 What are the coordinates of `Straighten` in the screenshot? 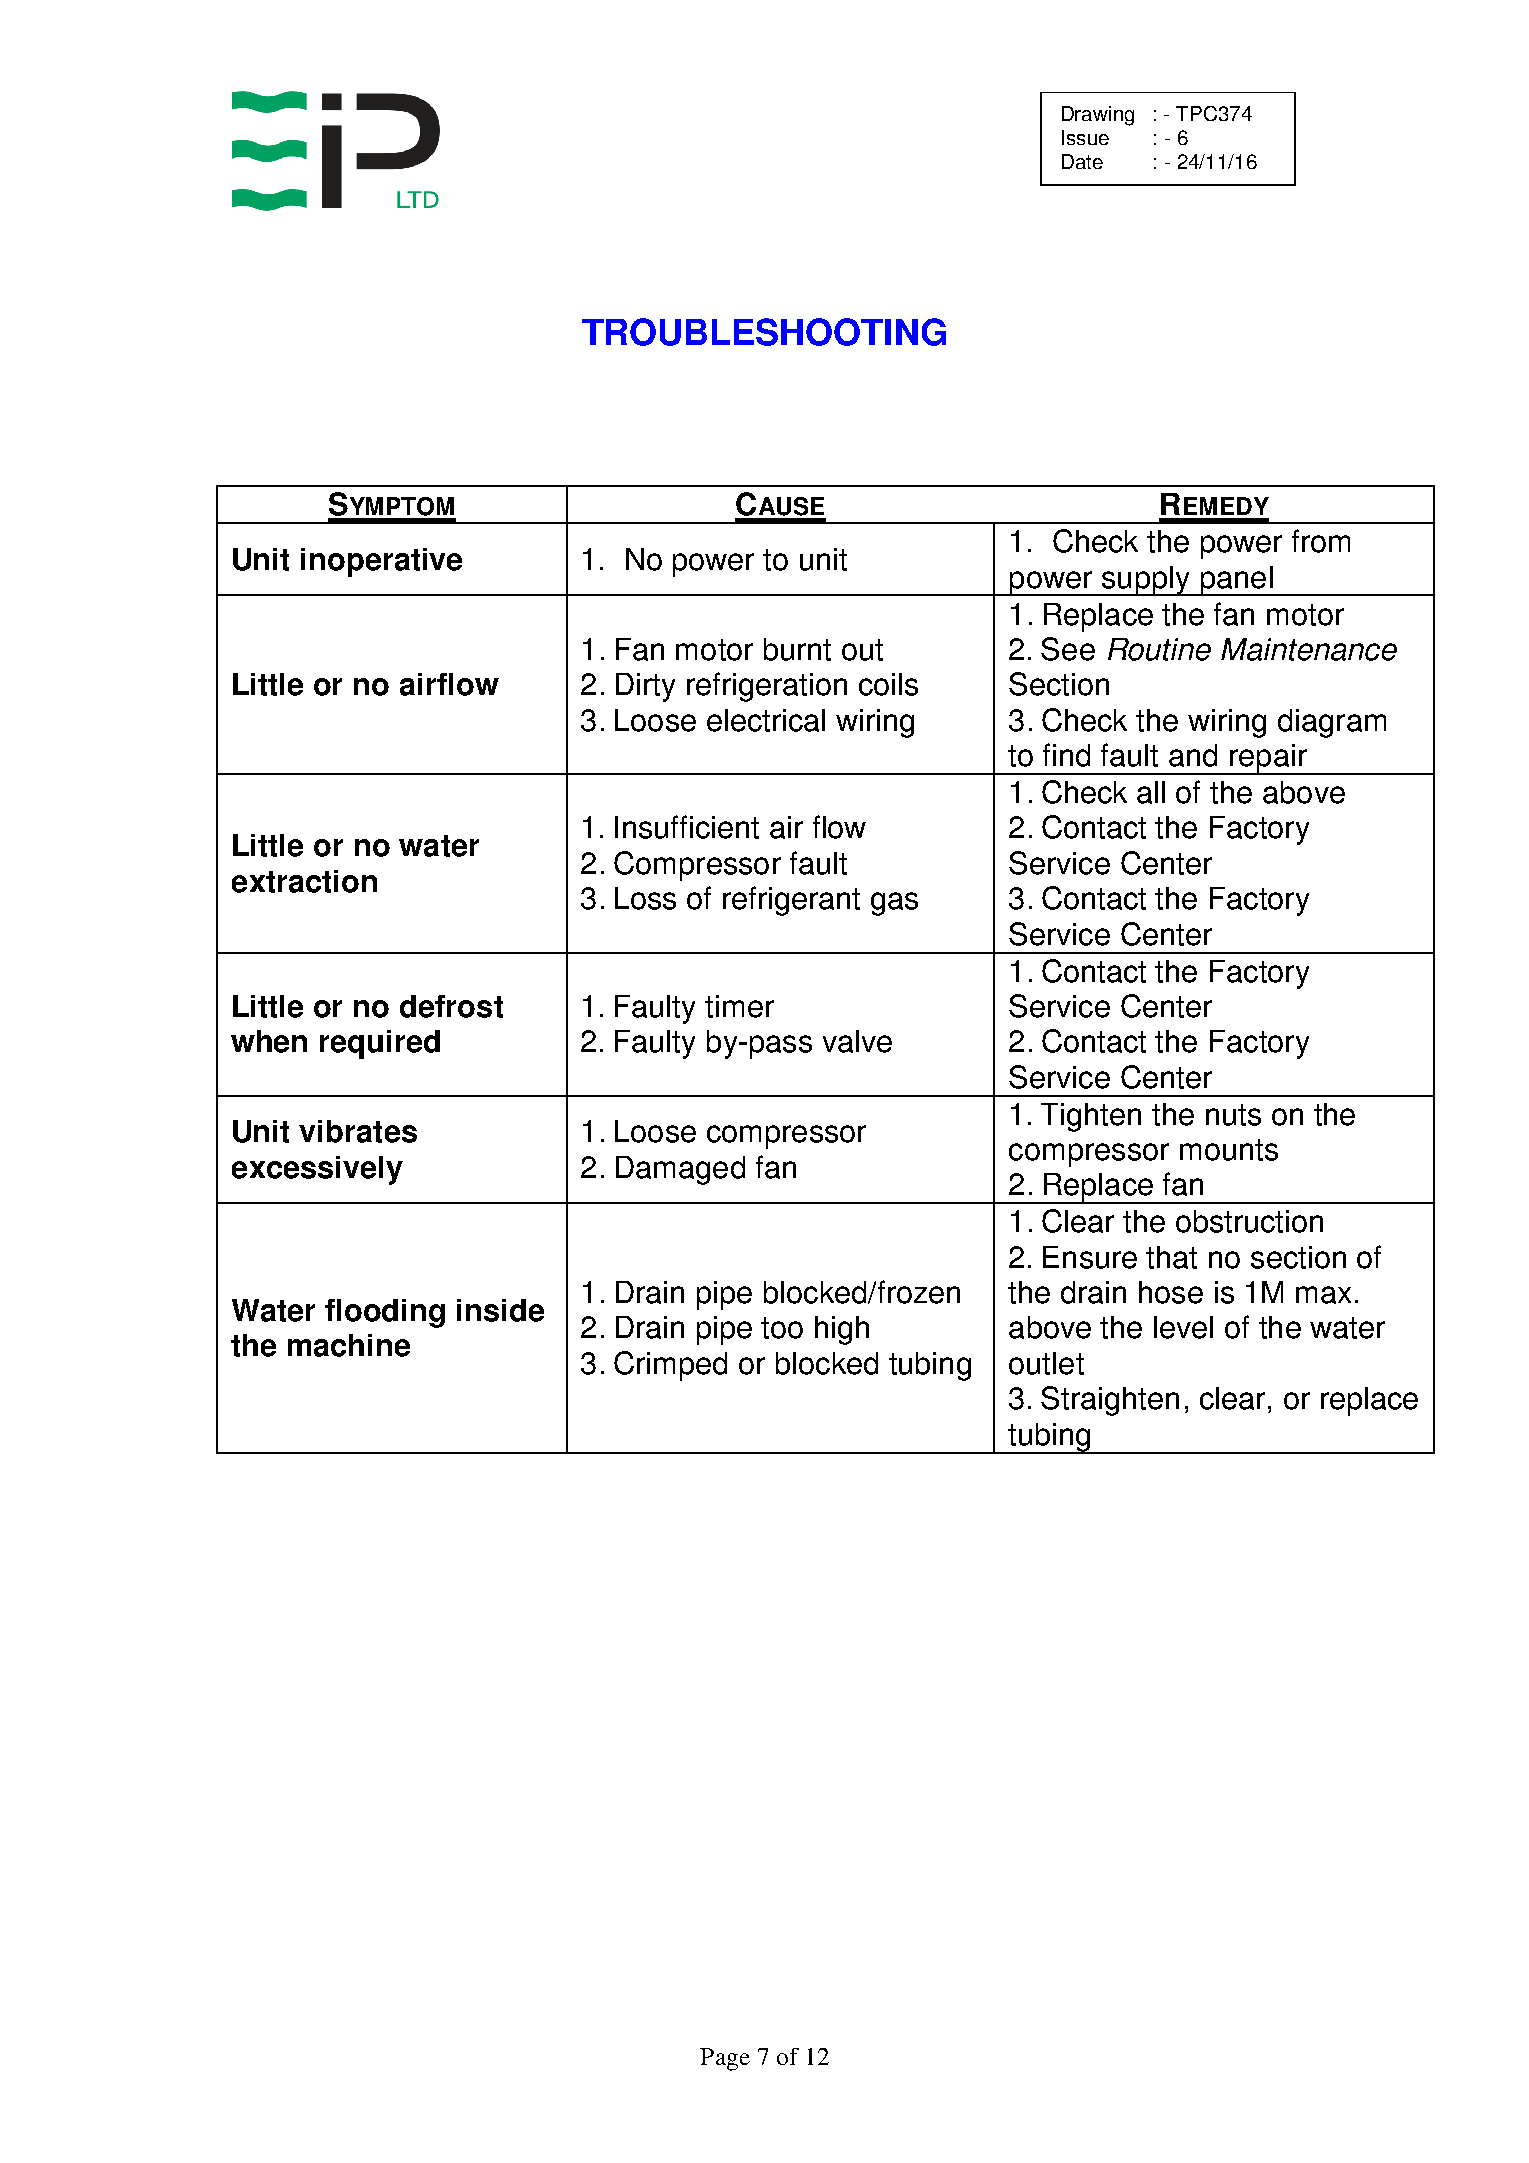 It's located at (1110, 1401).
